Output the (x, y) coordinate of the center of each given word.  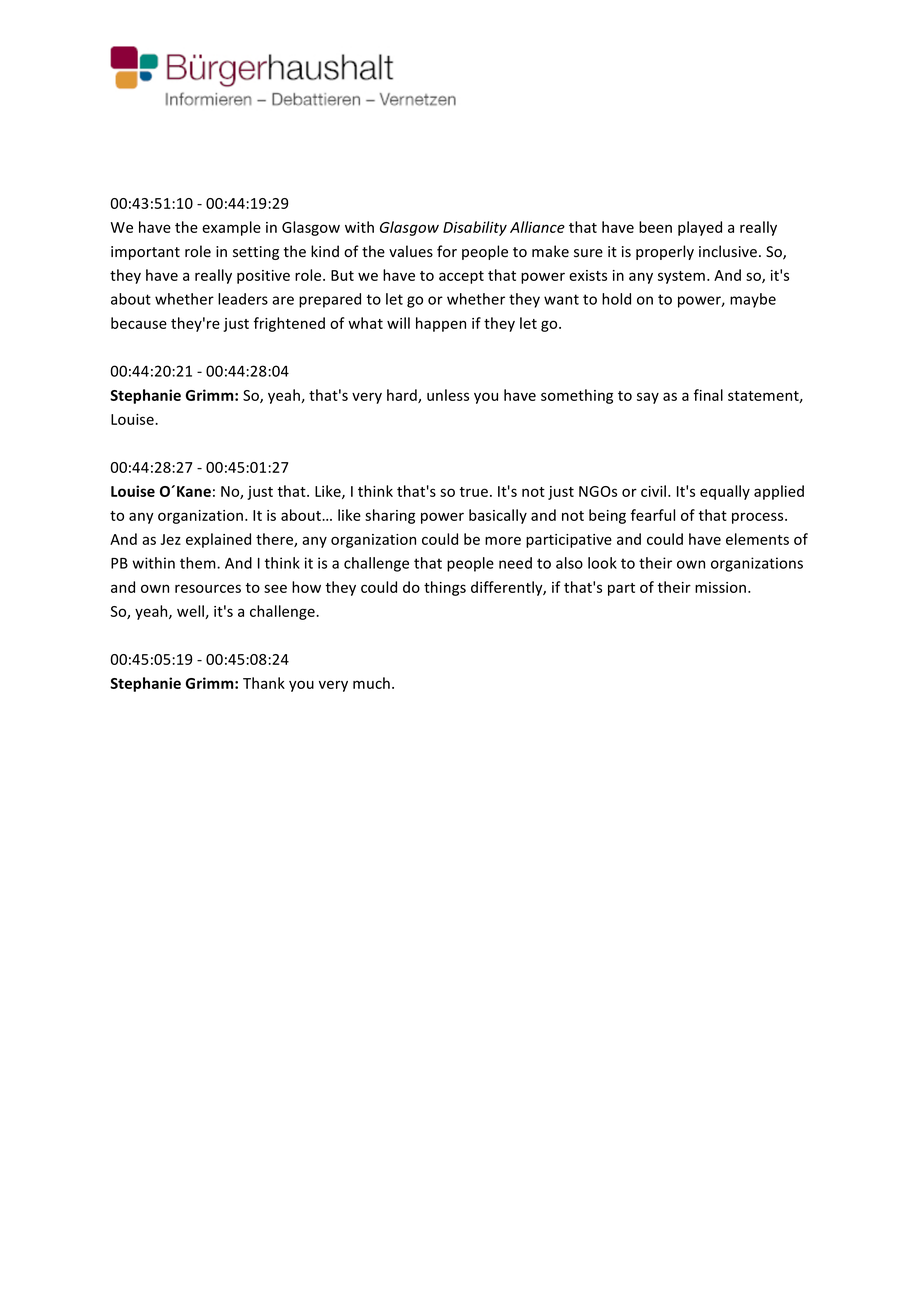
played (700, 228)
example (231, 228)
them (199, 563)
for (447, 251)
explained (218, 540)
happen (441, 324)
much (371, 683)
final (708, 395)
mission (720, 587)
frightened (289, 324)
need (515, 563)
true (473, 492)
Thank (264, 683)
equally (725, 492)
